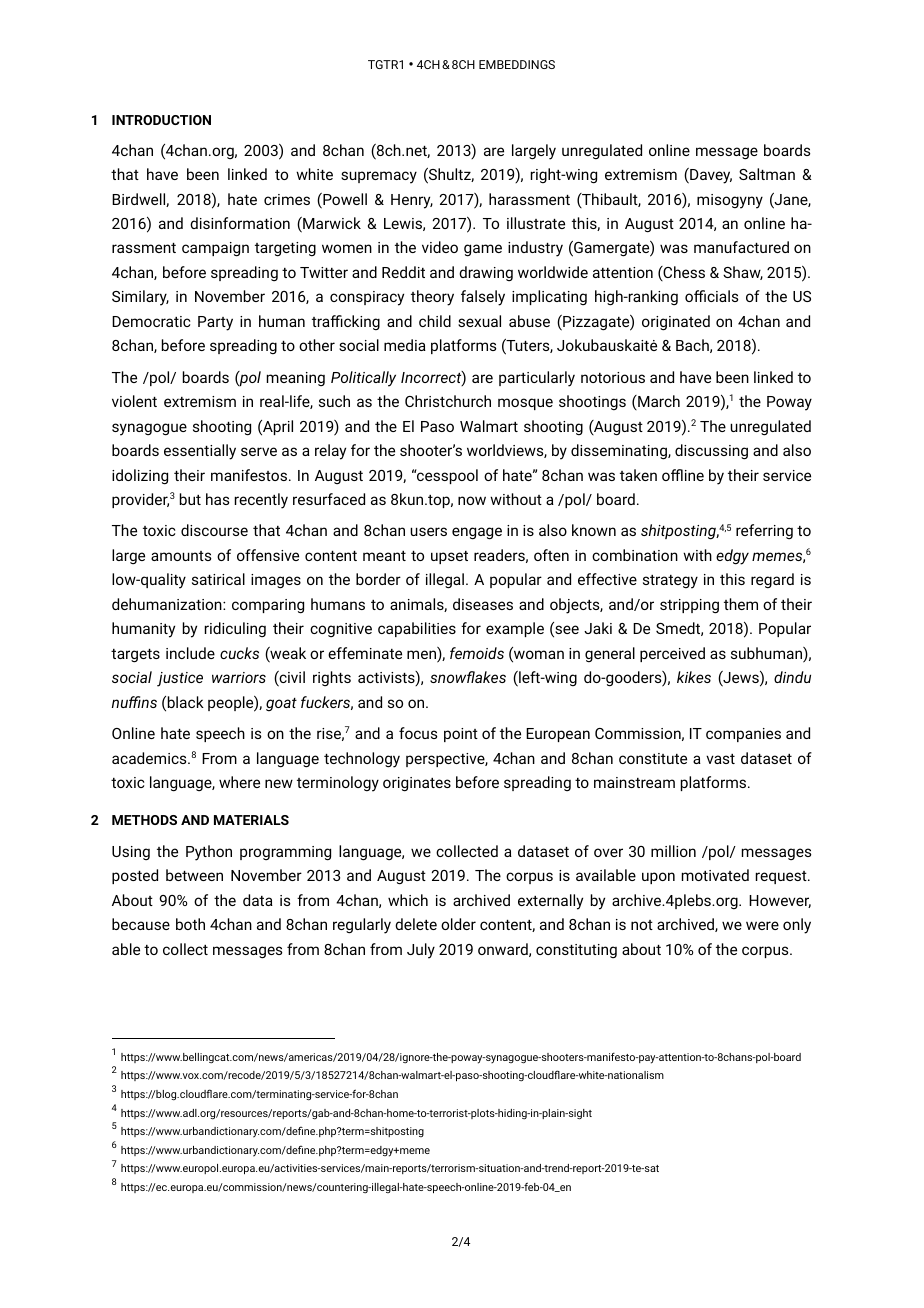  What do you see at coordinates (730, 201) in the document?
I see `misogyny` at bounding box center [730, 201].
